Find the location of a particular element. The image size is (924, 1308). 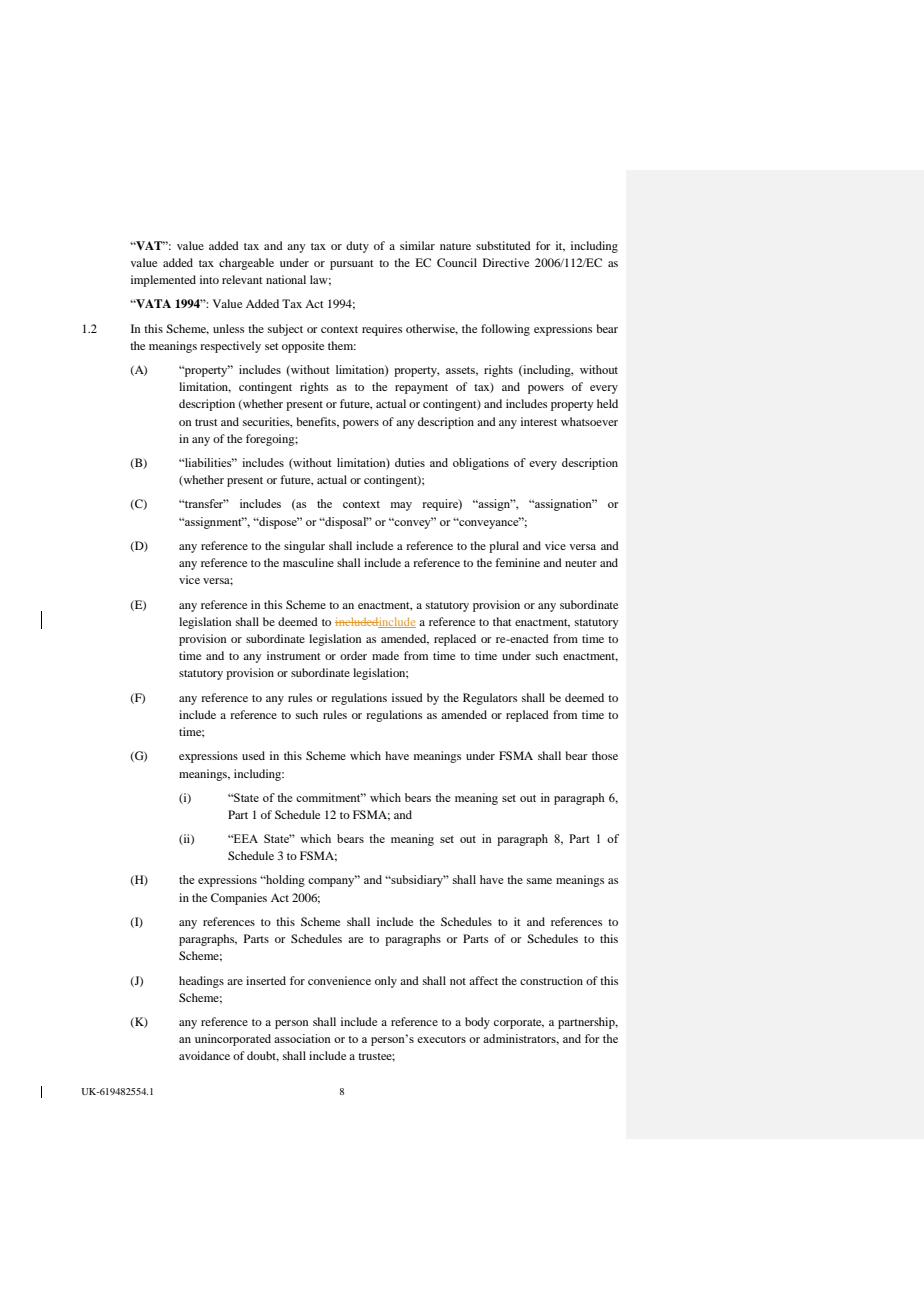

avoidance is located at coordinates (204, 1055).
